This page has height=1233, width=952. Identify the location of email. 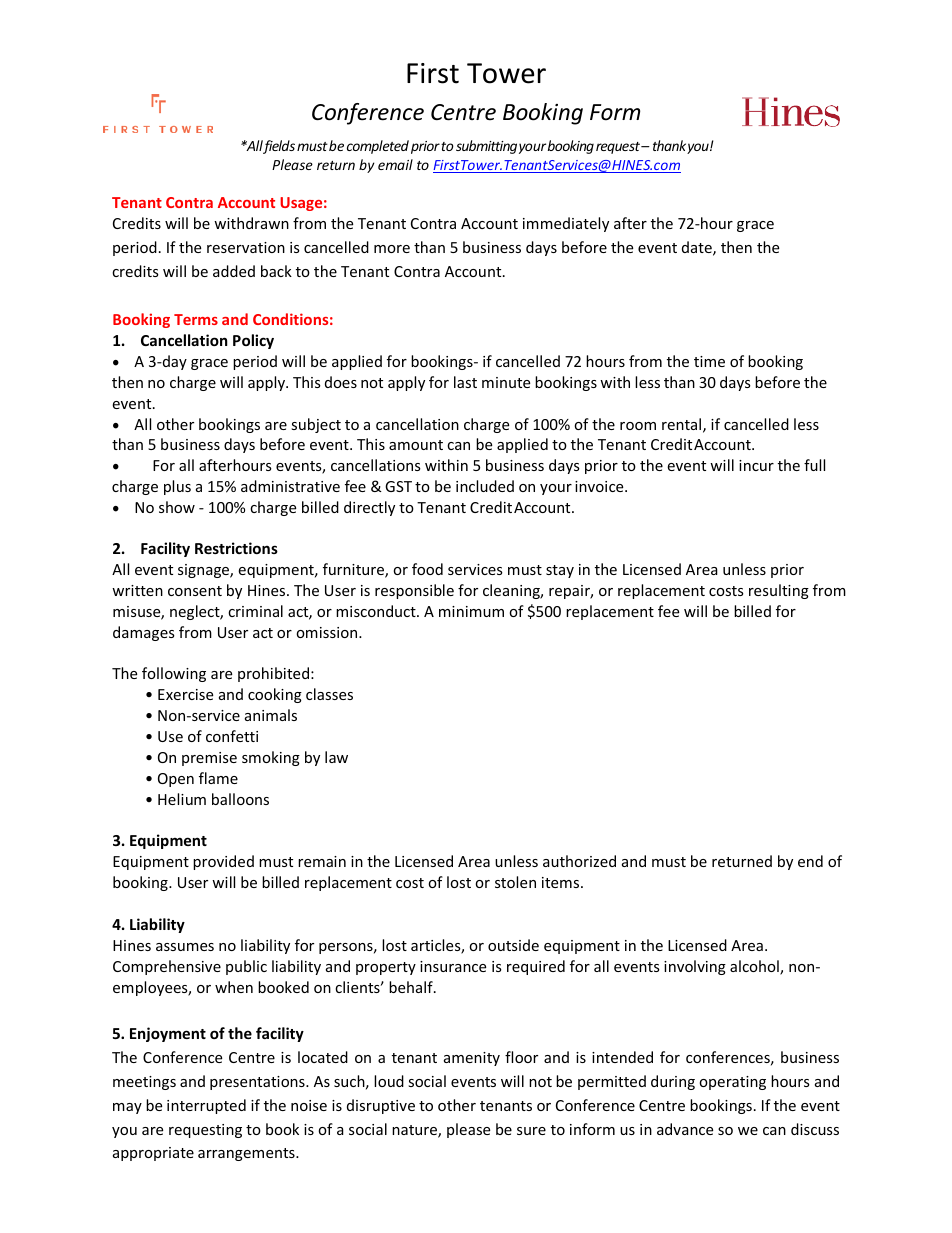
(395, 164).
